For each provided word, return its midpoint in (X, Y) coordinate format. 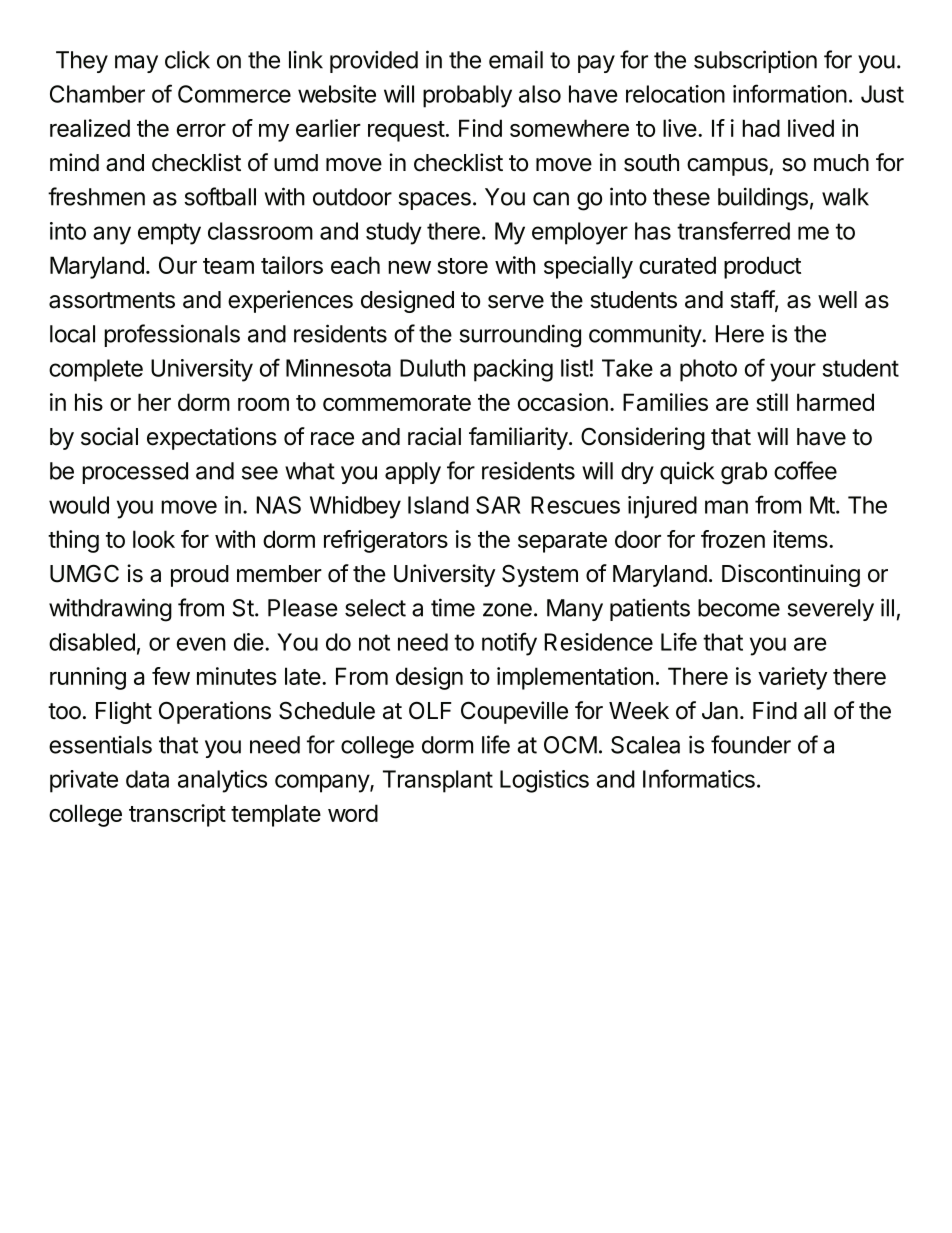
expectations (212, 438)
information (790, 93)
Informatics (699, 778)
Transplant (438, 781)
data (147, 779)
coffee (805, 470)
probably (467, 96)
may (136, 64)
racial (434, 436)
